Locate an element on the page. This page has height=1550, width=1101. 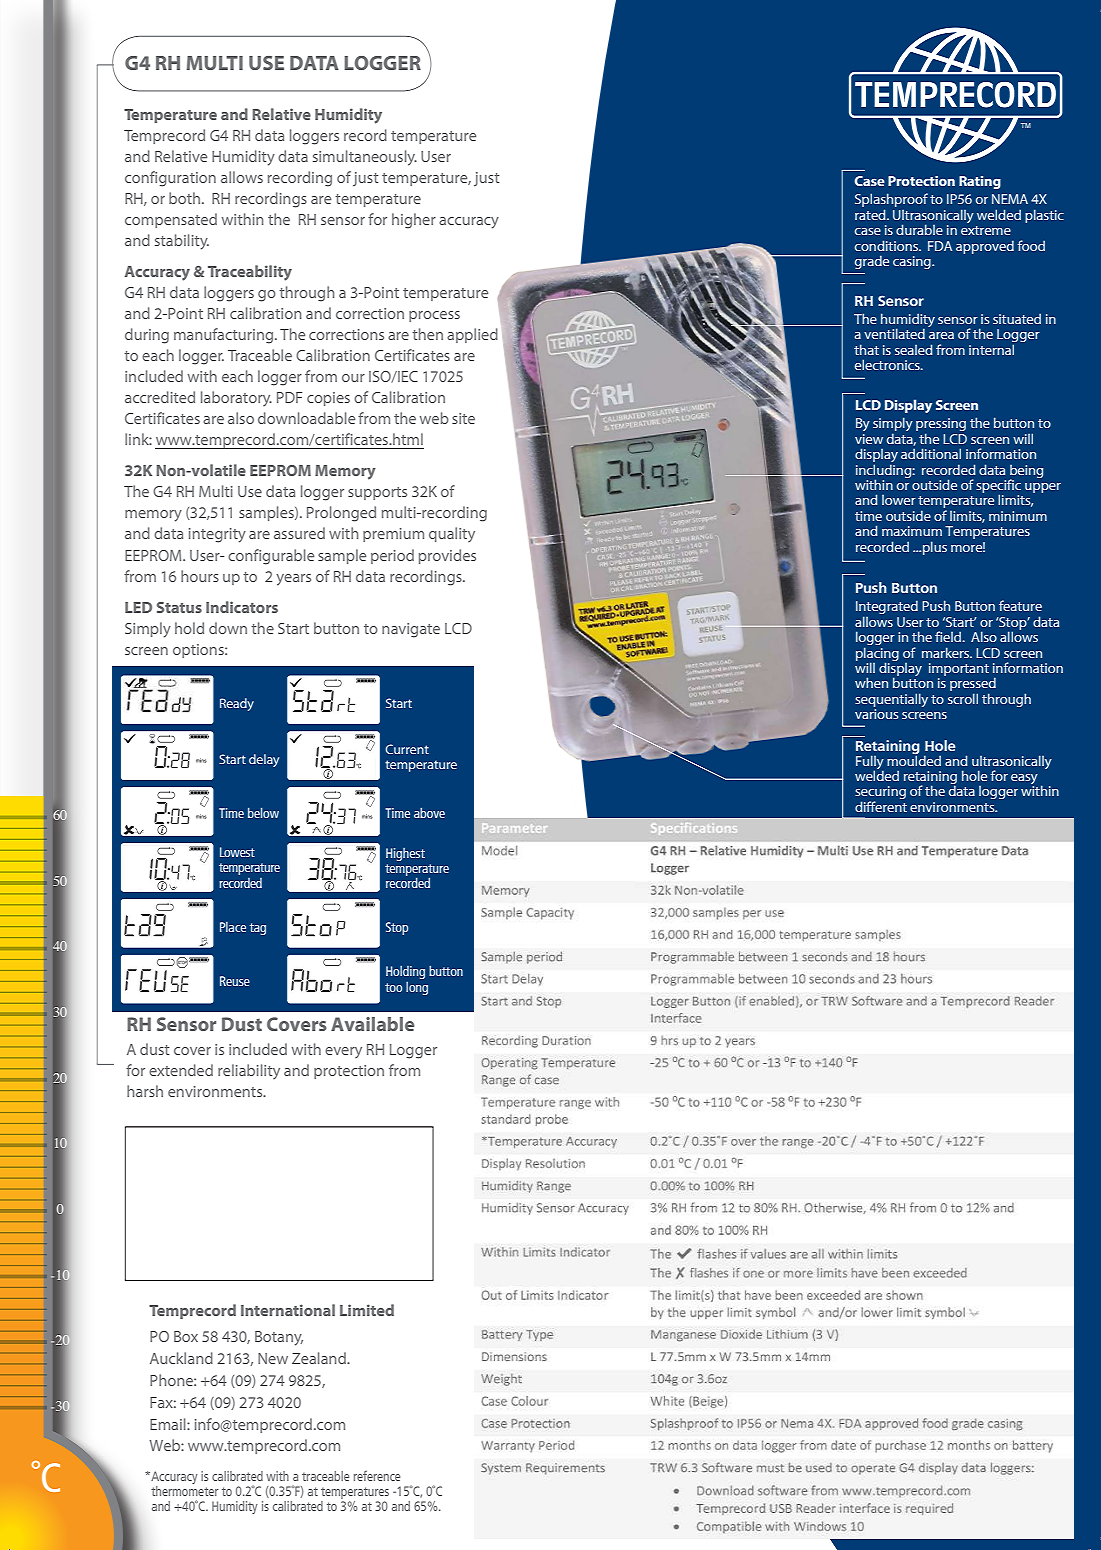
provides is located at coordinates (447, 556).
